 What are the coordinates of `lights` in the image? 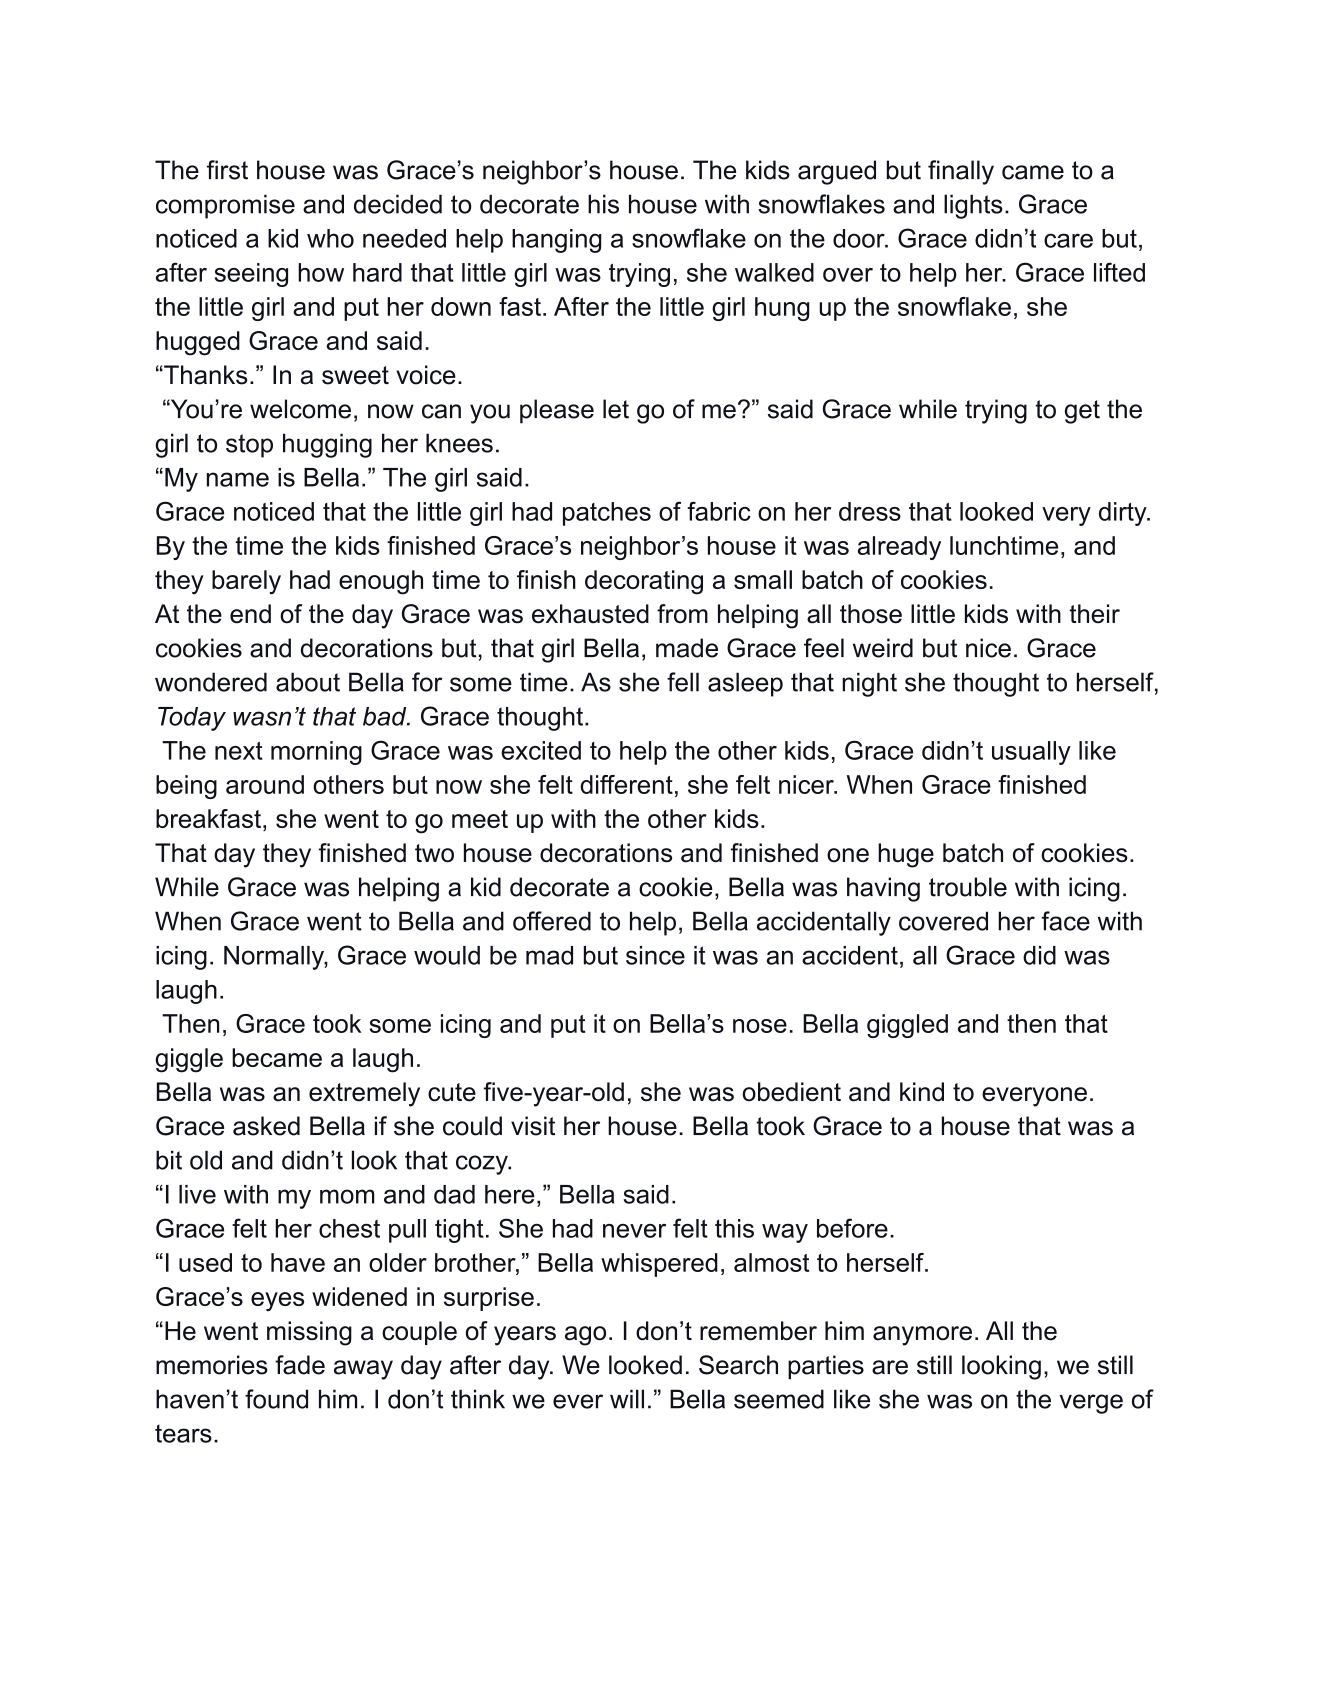 It's located at (973, 206).
